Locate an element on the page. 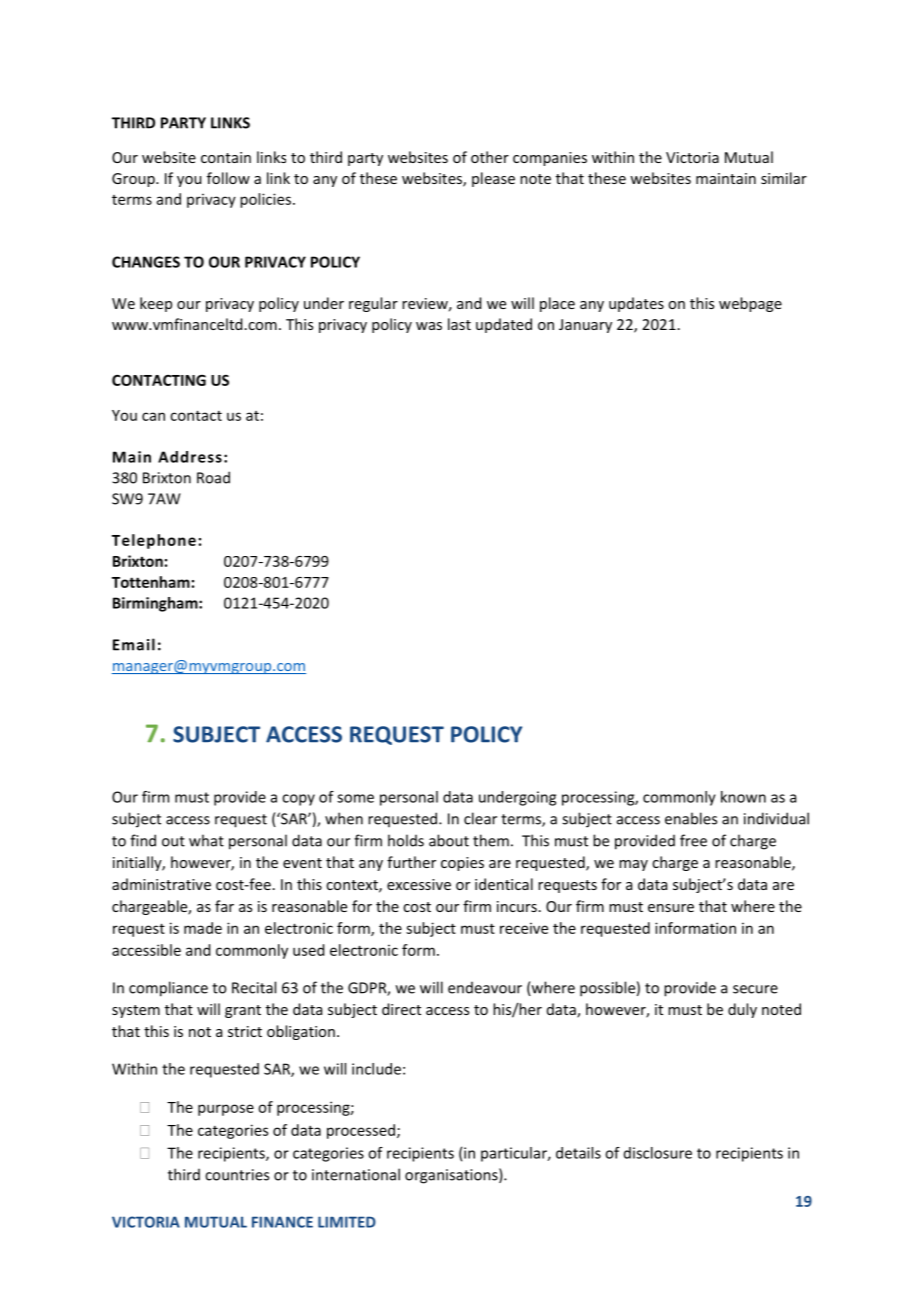 The image size is (924, 1308). countries is located at coordinates (237, 1175).
